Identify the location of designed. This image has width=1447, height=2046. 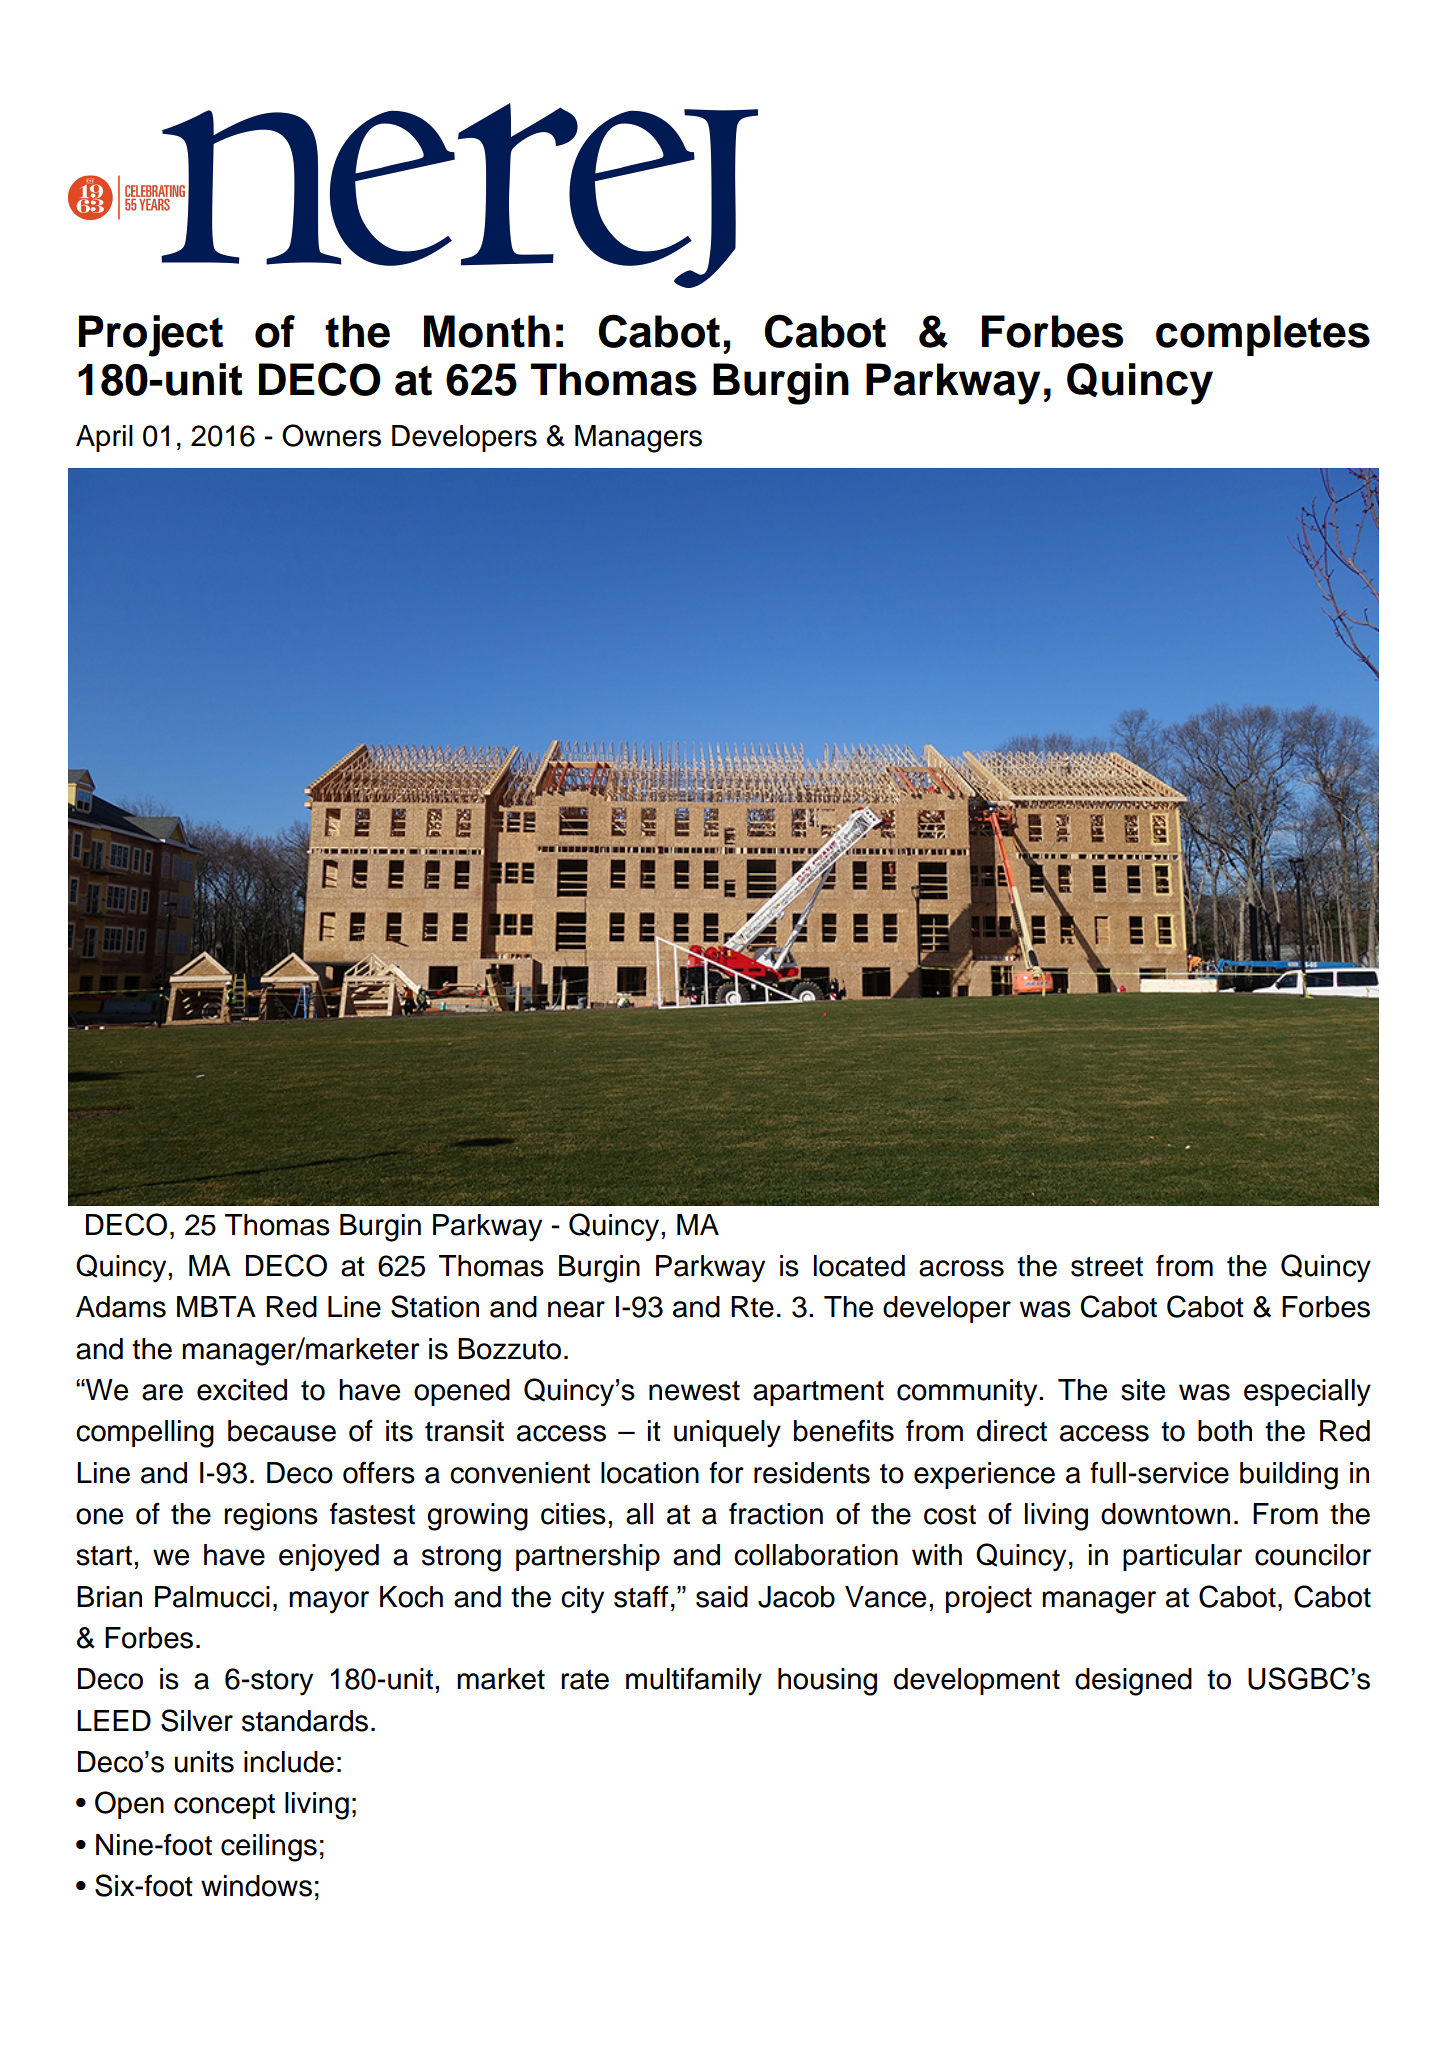
(1133, 1682).
